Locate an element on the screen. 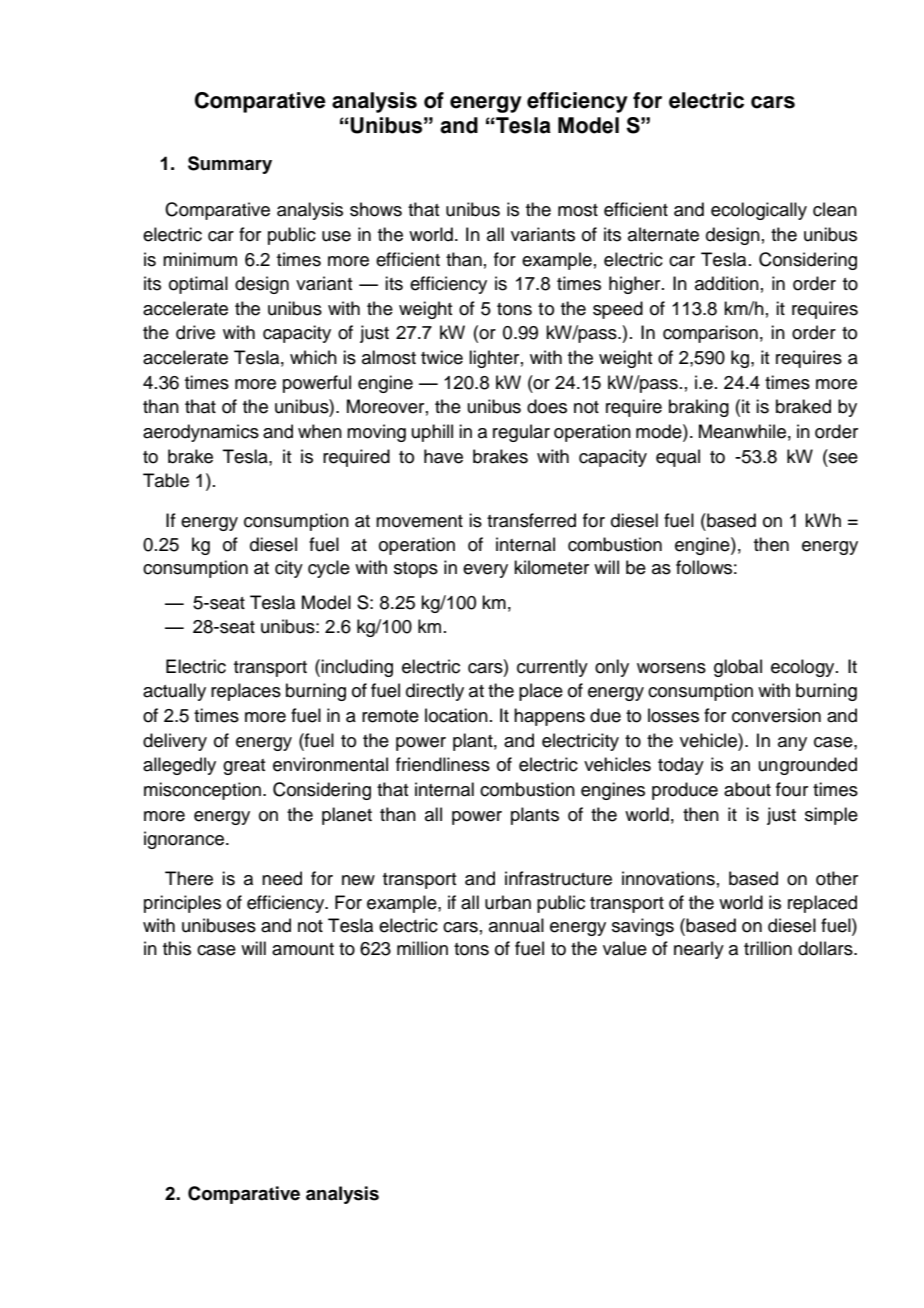 This screenshot has width=924, height=1308. Summary is located at coordinates (230, 165).
